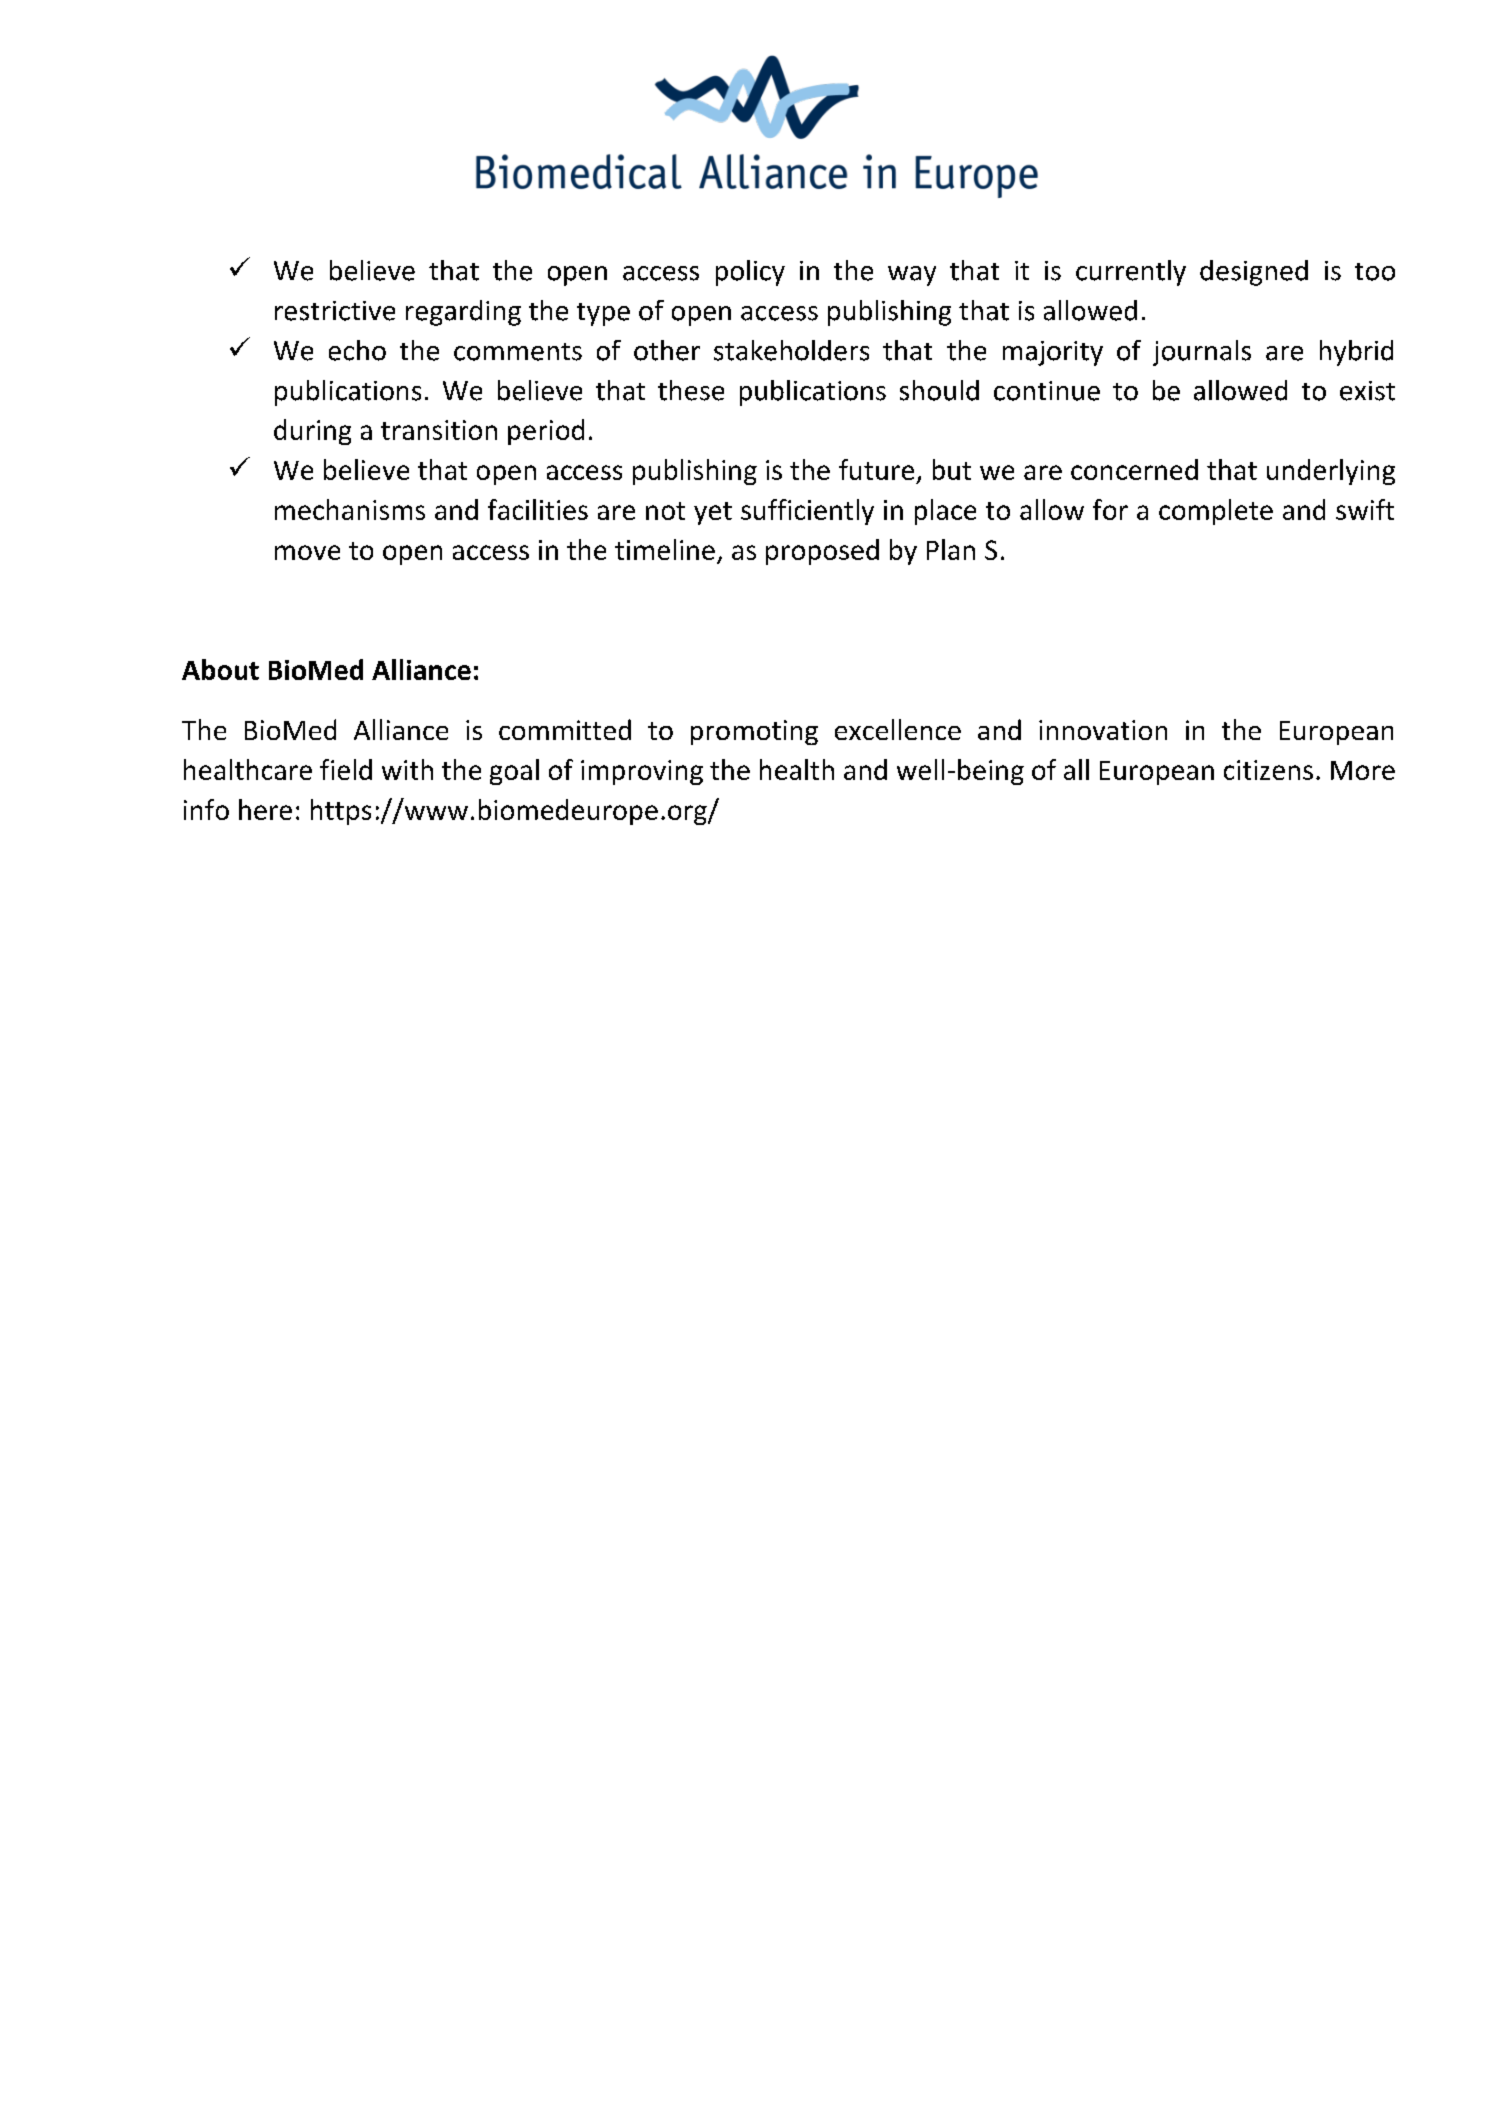 This screenshot has width=1503, height=2125. Describe the element at coordinates (1254, 273) in the screenshot. I see `designed` at that location.
